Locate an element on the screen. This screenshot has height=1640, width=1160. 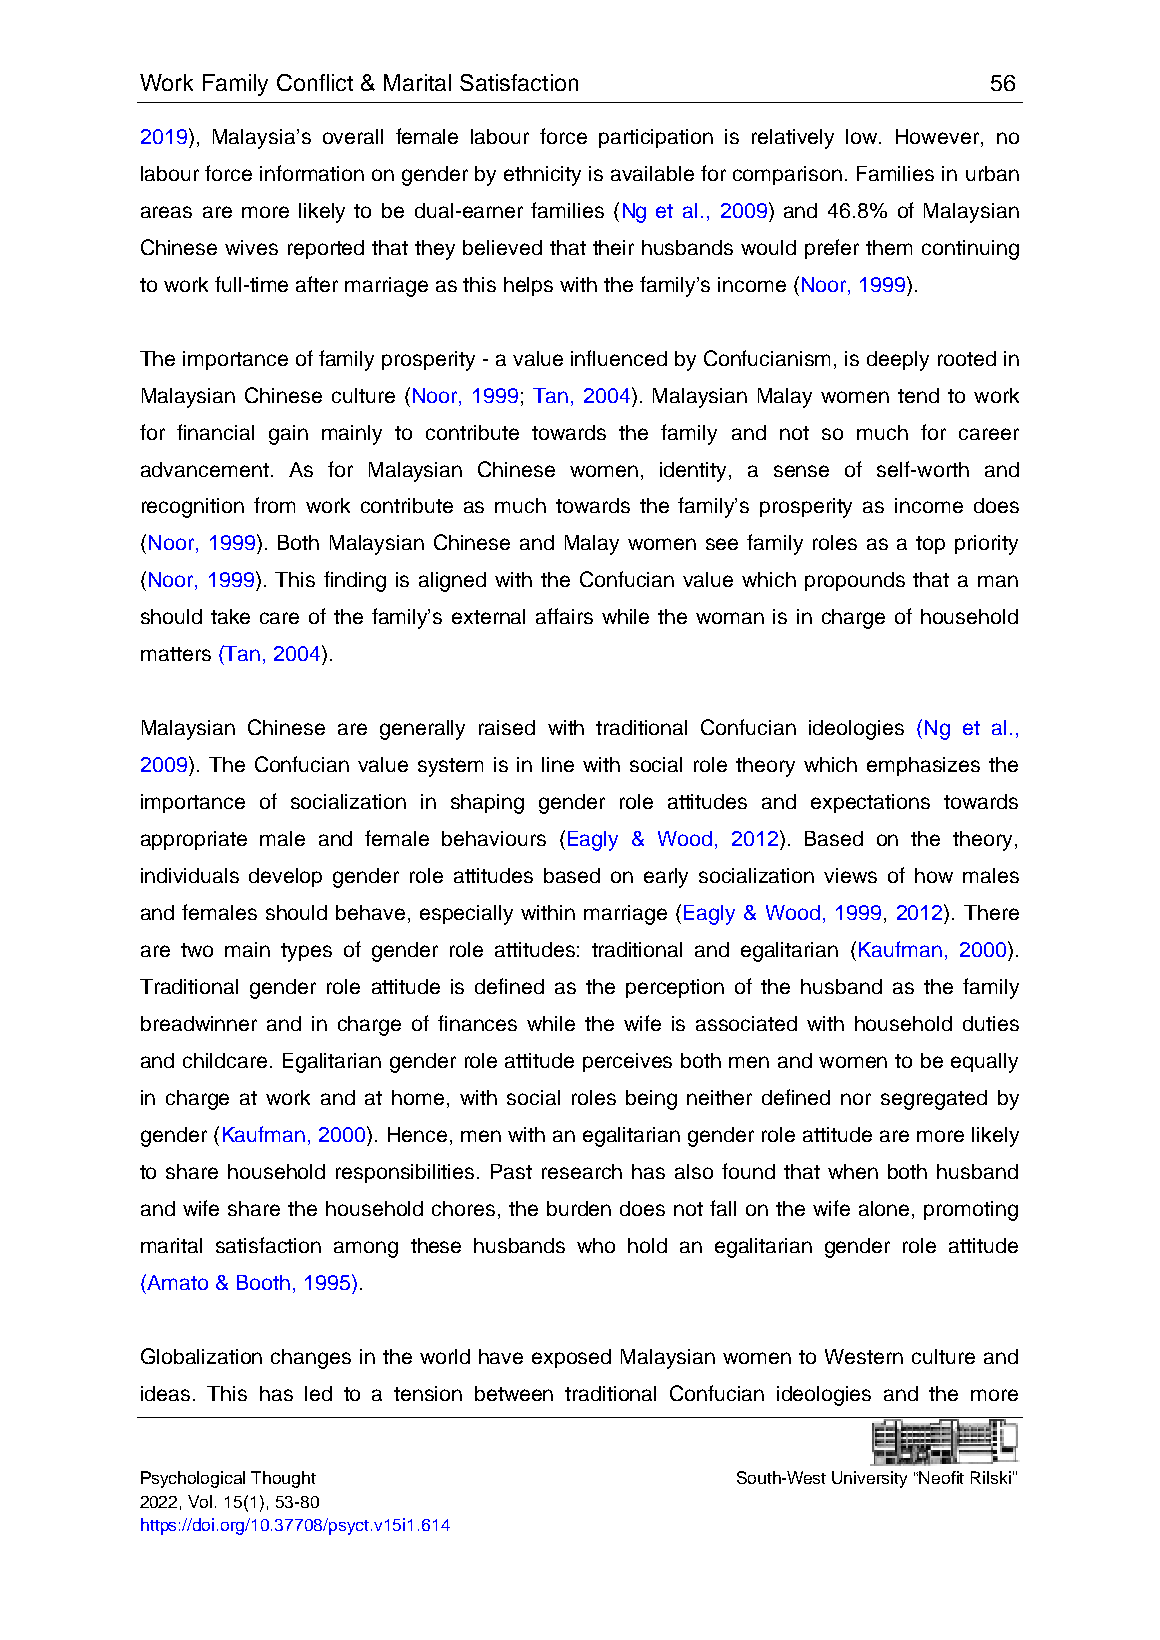
top is located at coordinates (930, 545).
